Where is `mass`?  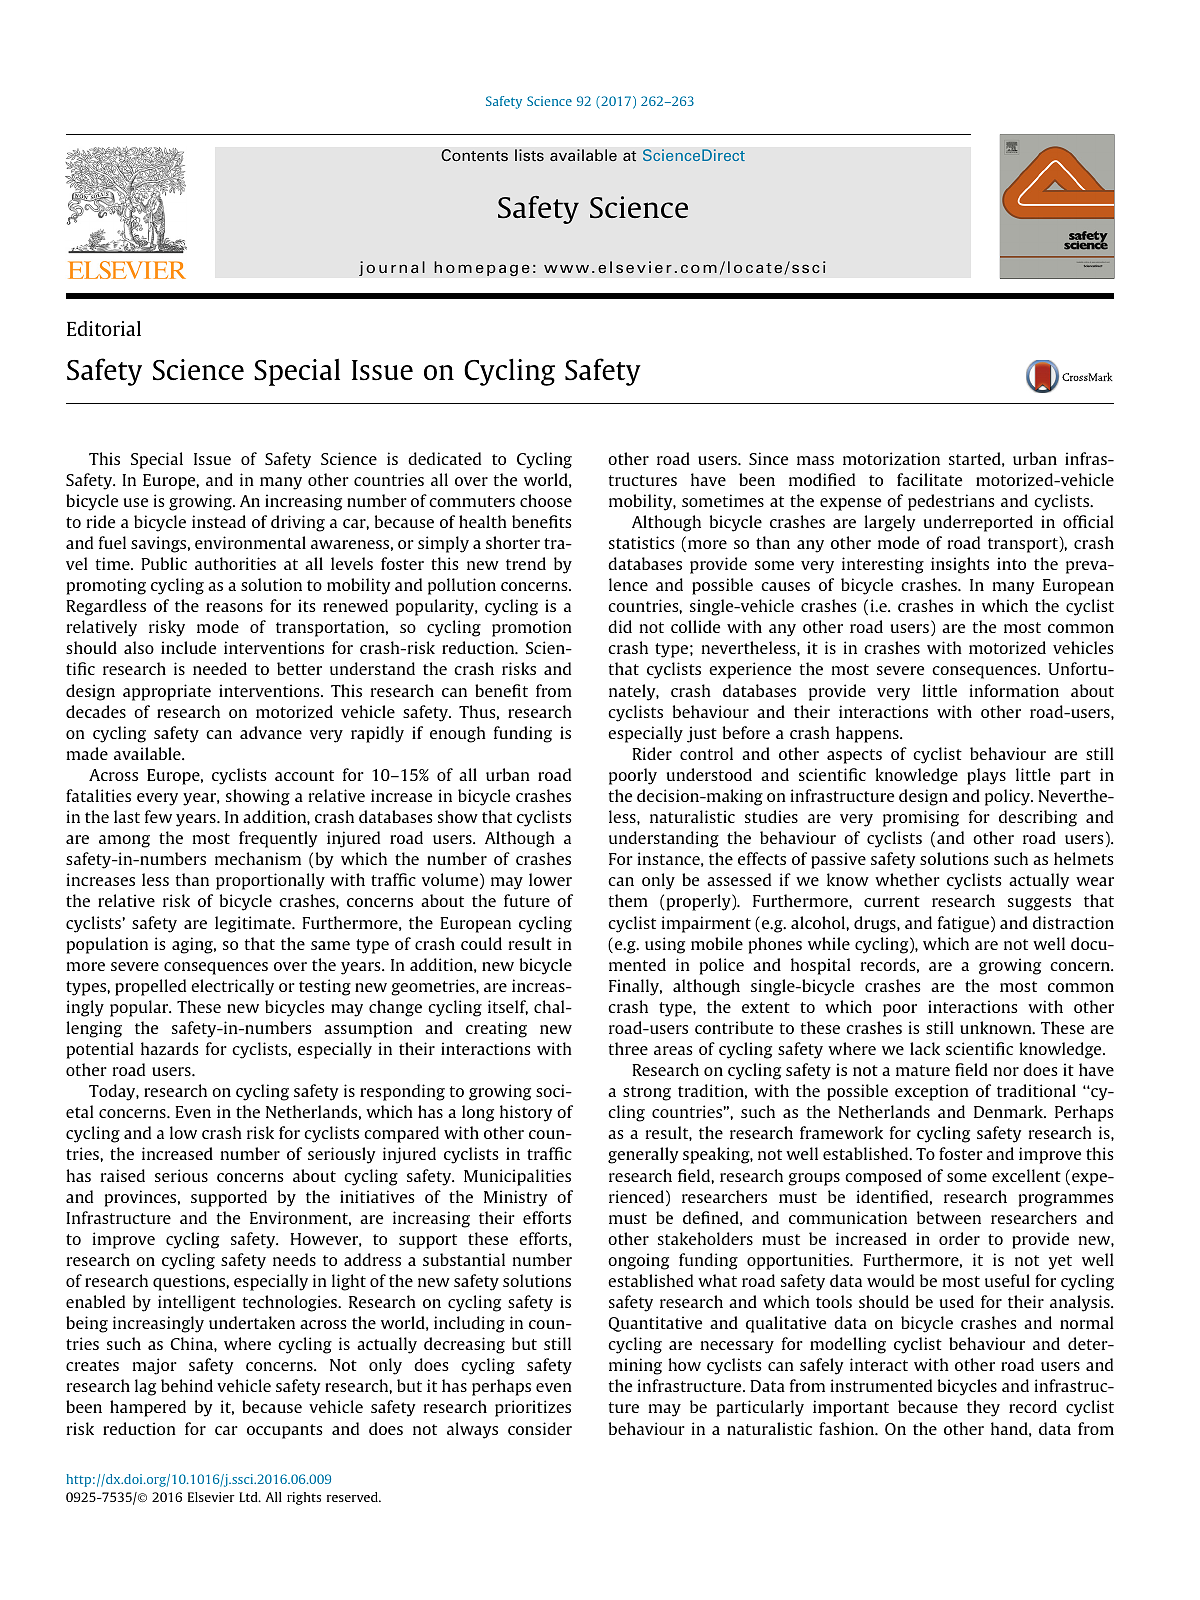
mass is located at coordinates (815, 460).
